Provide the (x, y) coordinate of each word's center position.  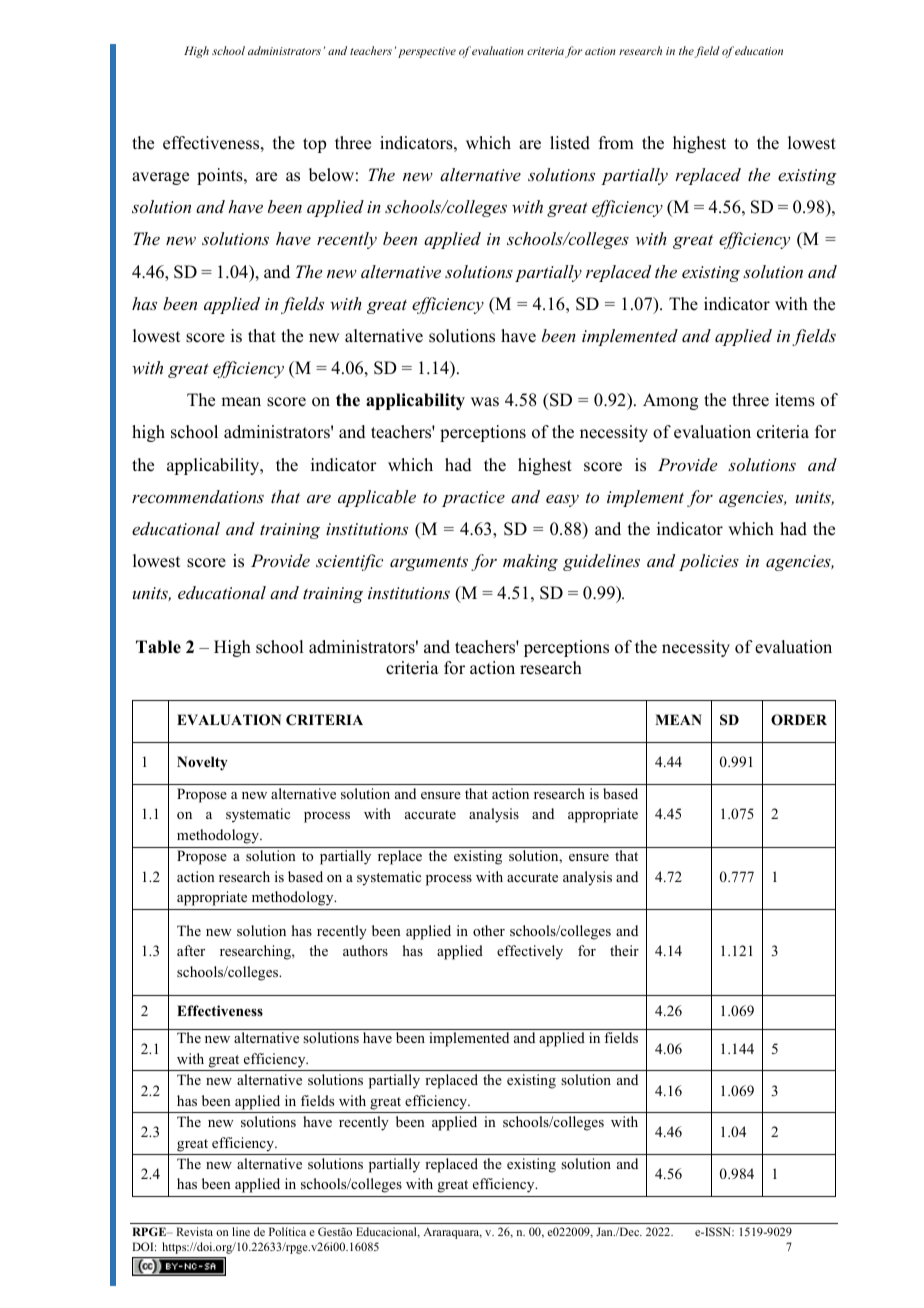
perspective (427, 52)
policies (709, 562)
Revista (194, 1231)
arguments (429, 563)
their (624, 950)
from (616, 143)
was (485, 402)
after (191, 950)
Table (158, 647)
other (489, 930)
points (221, 176)
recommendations (198, 496)
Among (670, 401)
